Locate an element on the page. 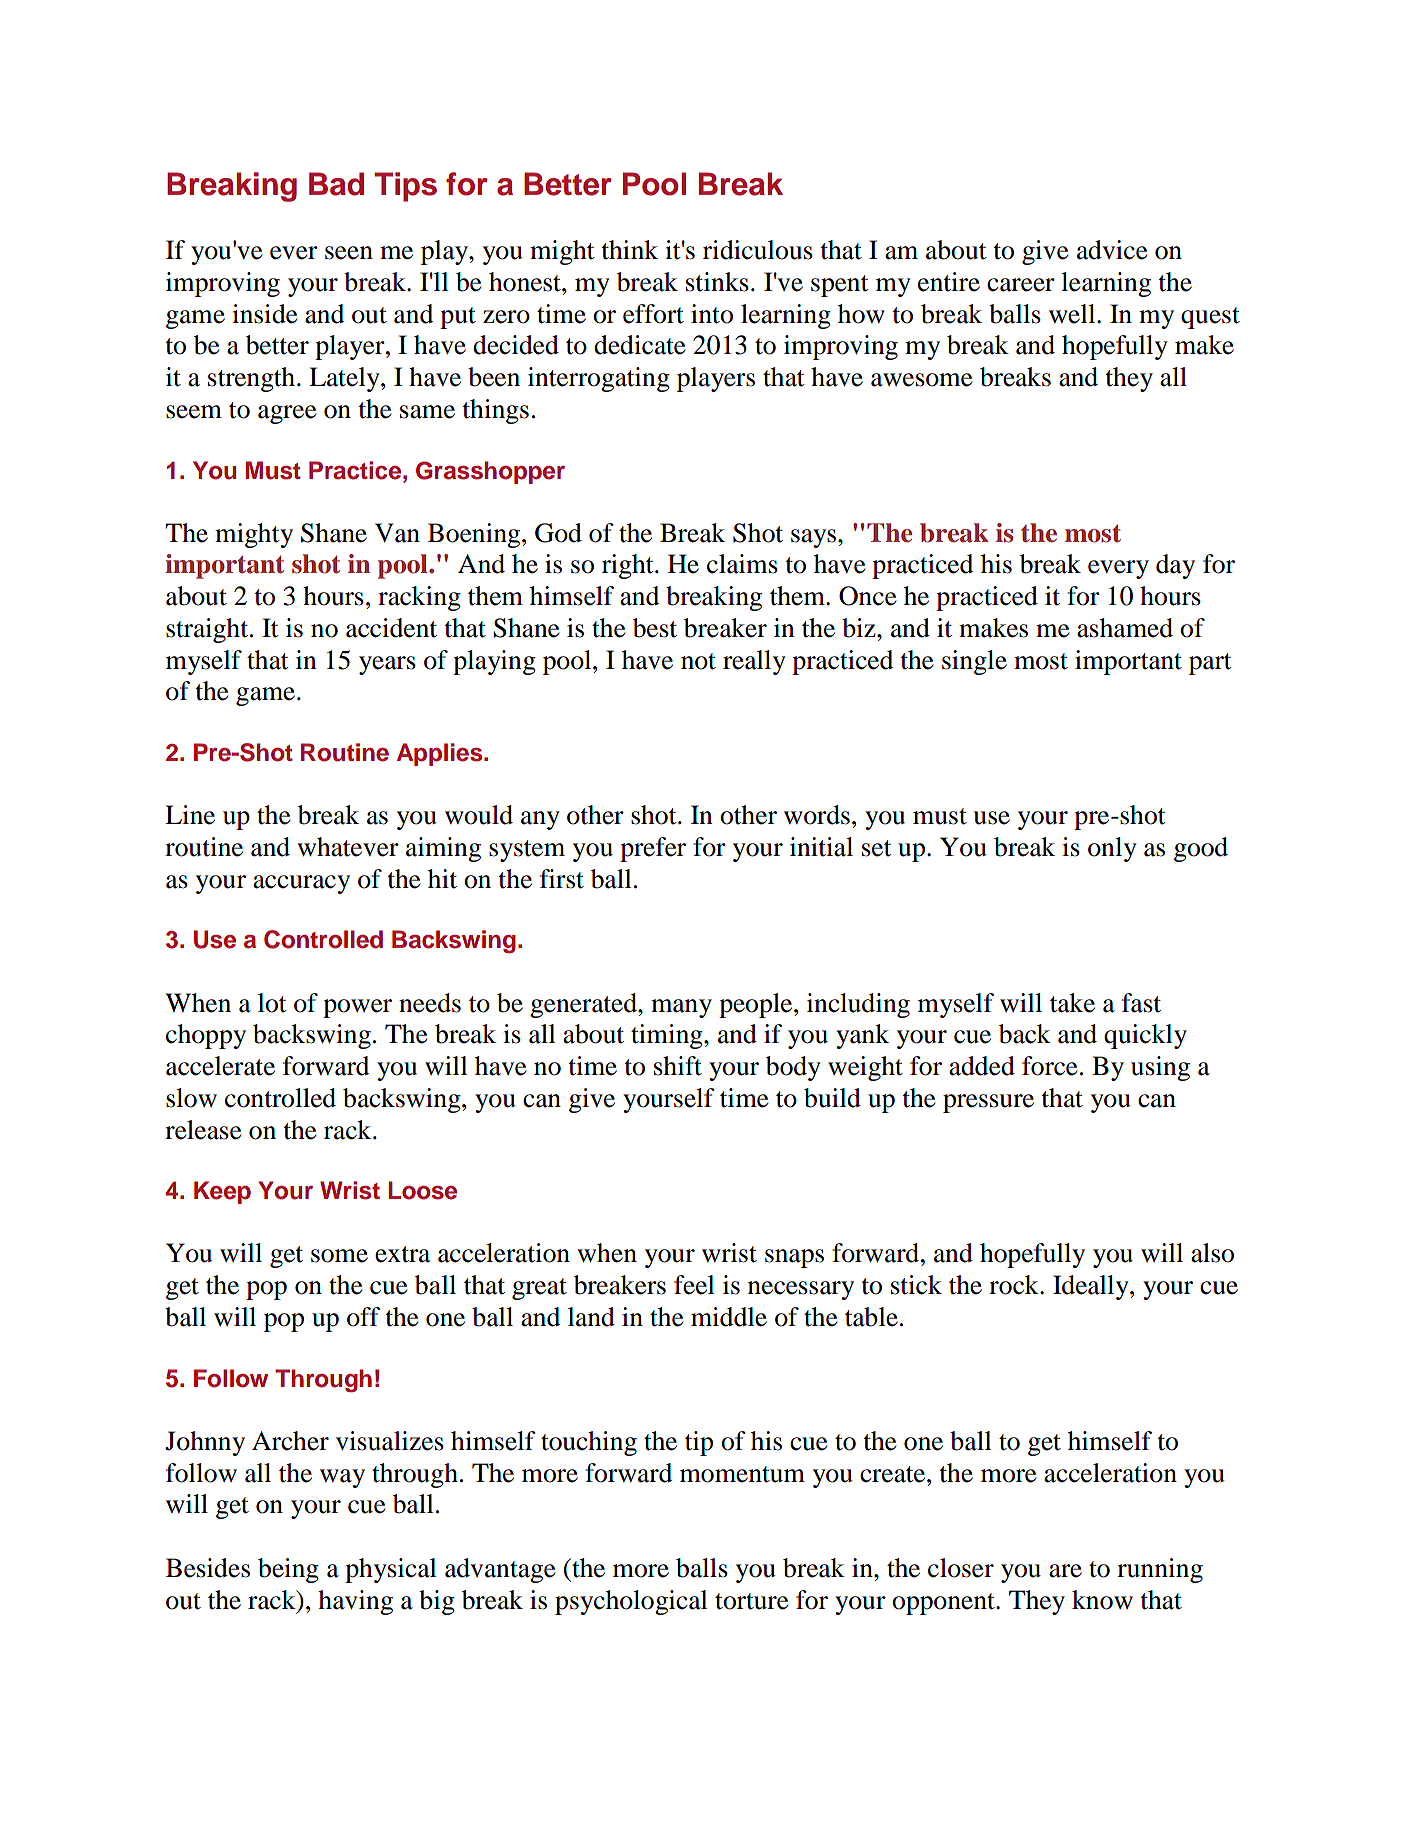  ridiculous is located at coordinates (758, 250).
